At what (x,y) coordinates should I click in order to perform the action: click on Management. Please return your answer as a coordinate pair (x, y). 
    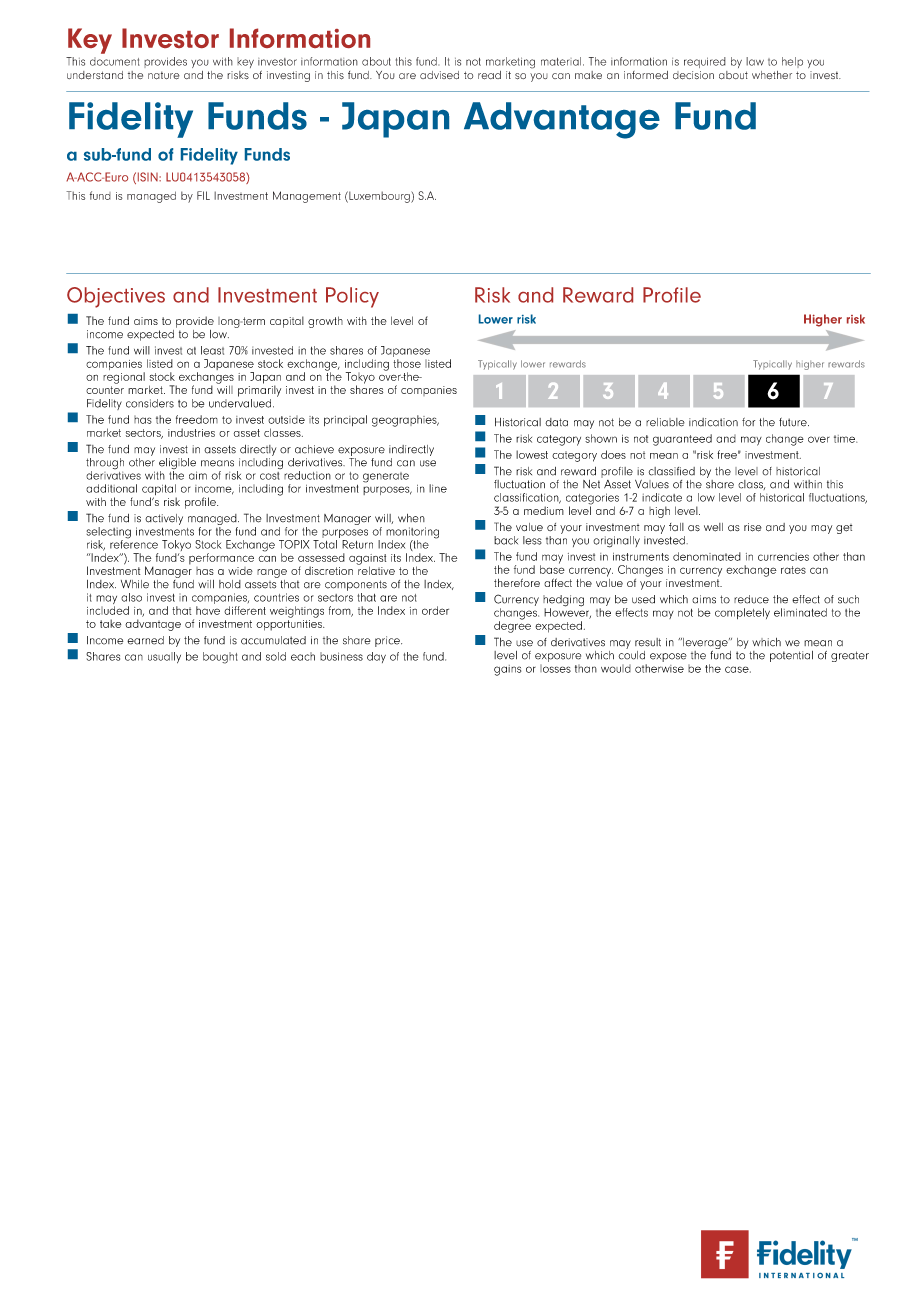
    Looking at the image, I should click on (307, 197).
